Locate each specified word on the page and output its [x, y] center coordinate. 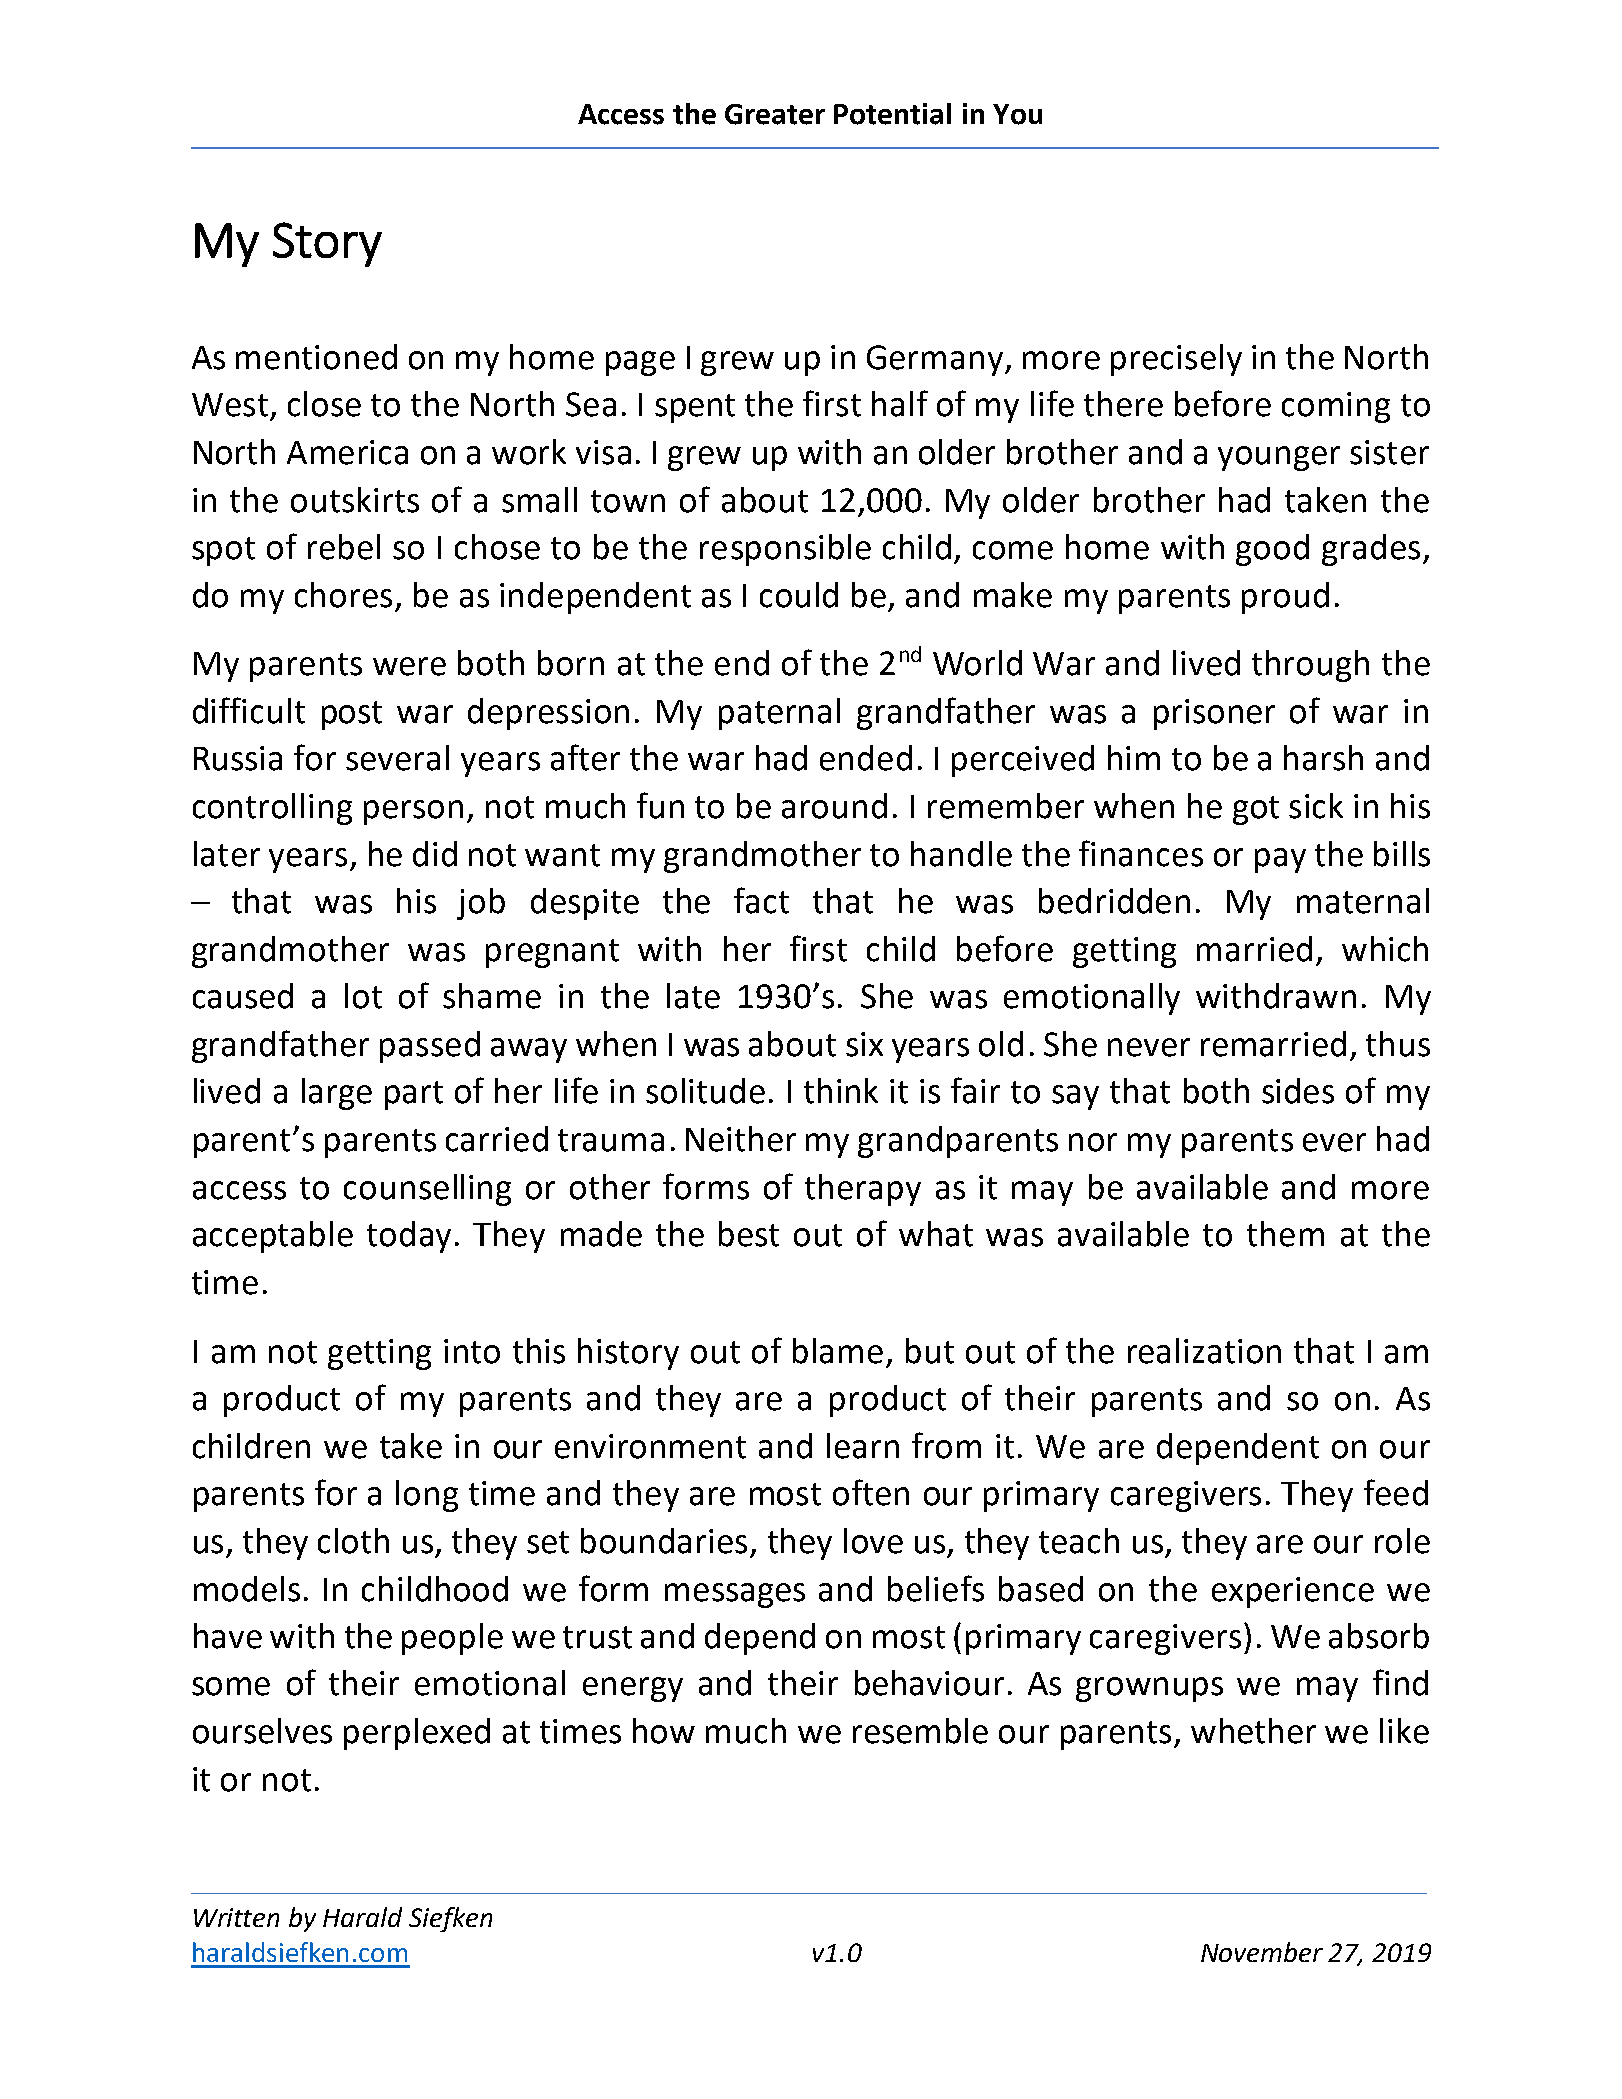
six [864, 1044]
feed [1396, 1492]
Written [236, 1917]
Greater [775, 114]
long [427, 1496]
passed [430, 1047]
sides [1298, 1091]
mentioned [316, 357]
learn [863, 1446]
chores [343, 595]
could [799, 595]
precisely [1176, 360]
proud [1285, 598]
